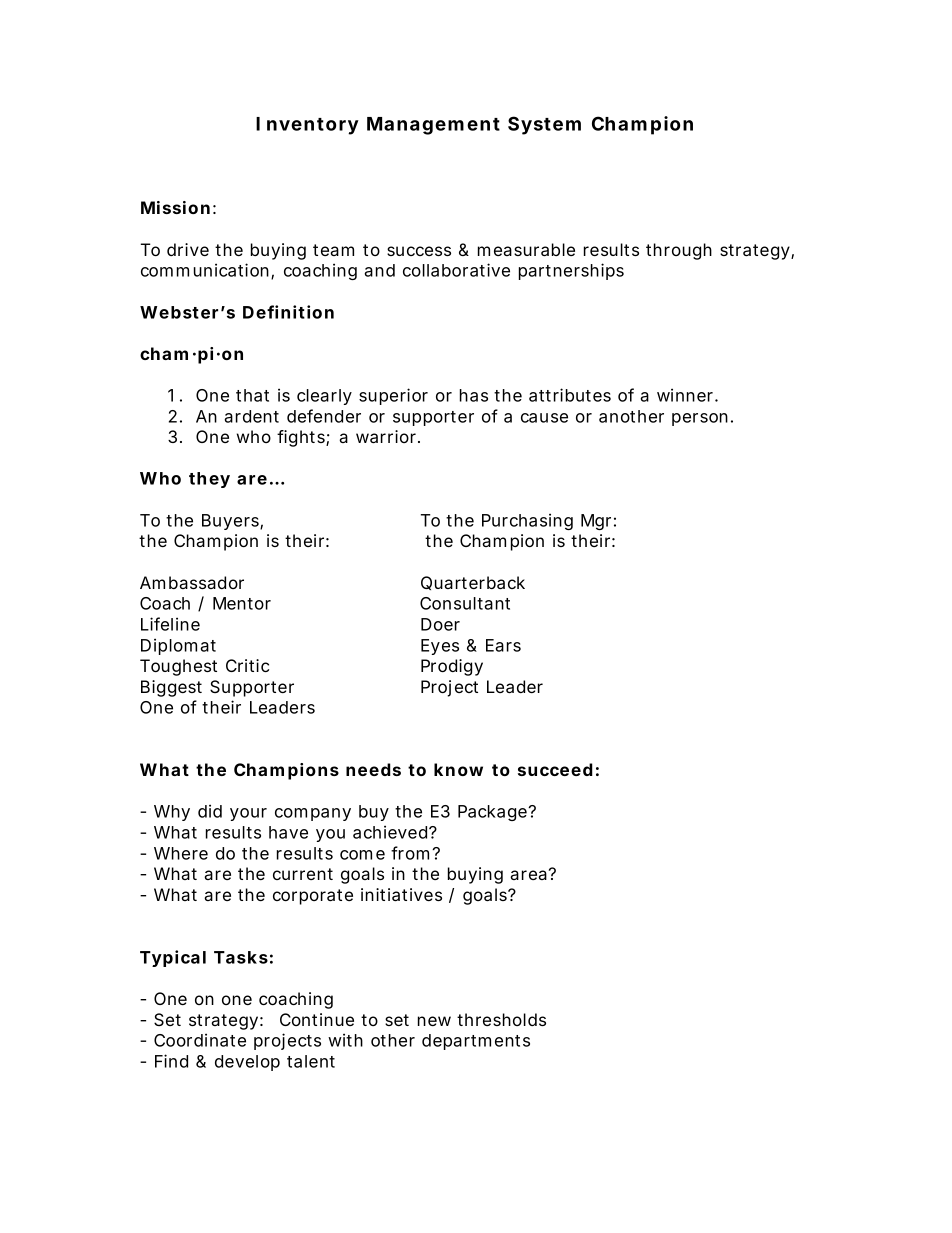 The image size is (952, 1233). Describe the element at coordinates (434, 1021) in the image. I see `new` at that location.
